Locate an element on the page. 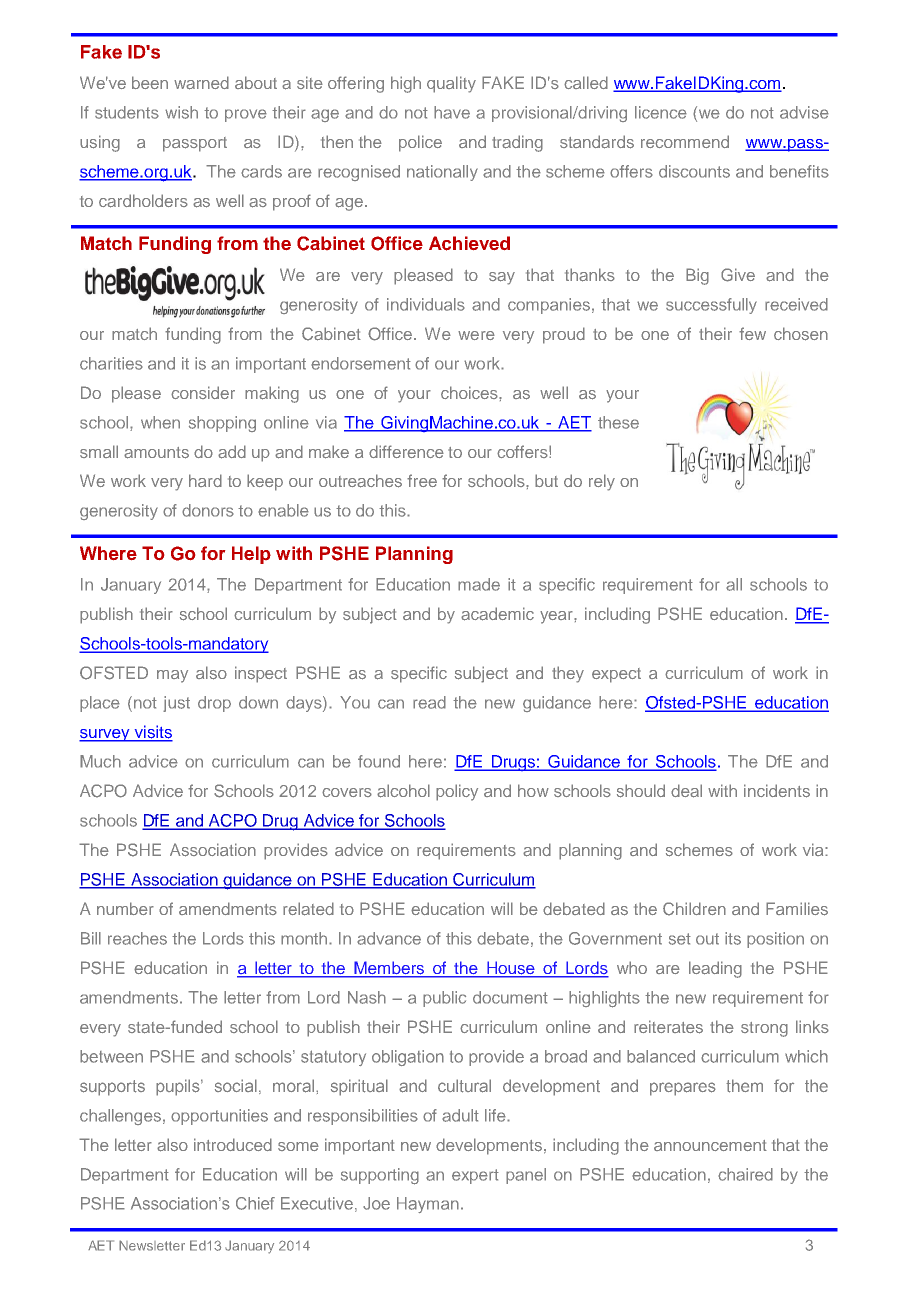  expert is located at coordinates (475, 1176).
